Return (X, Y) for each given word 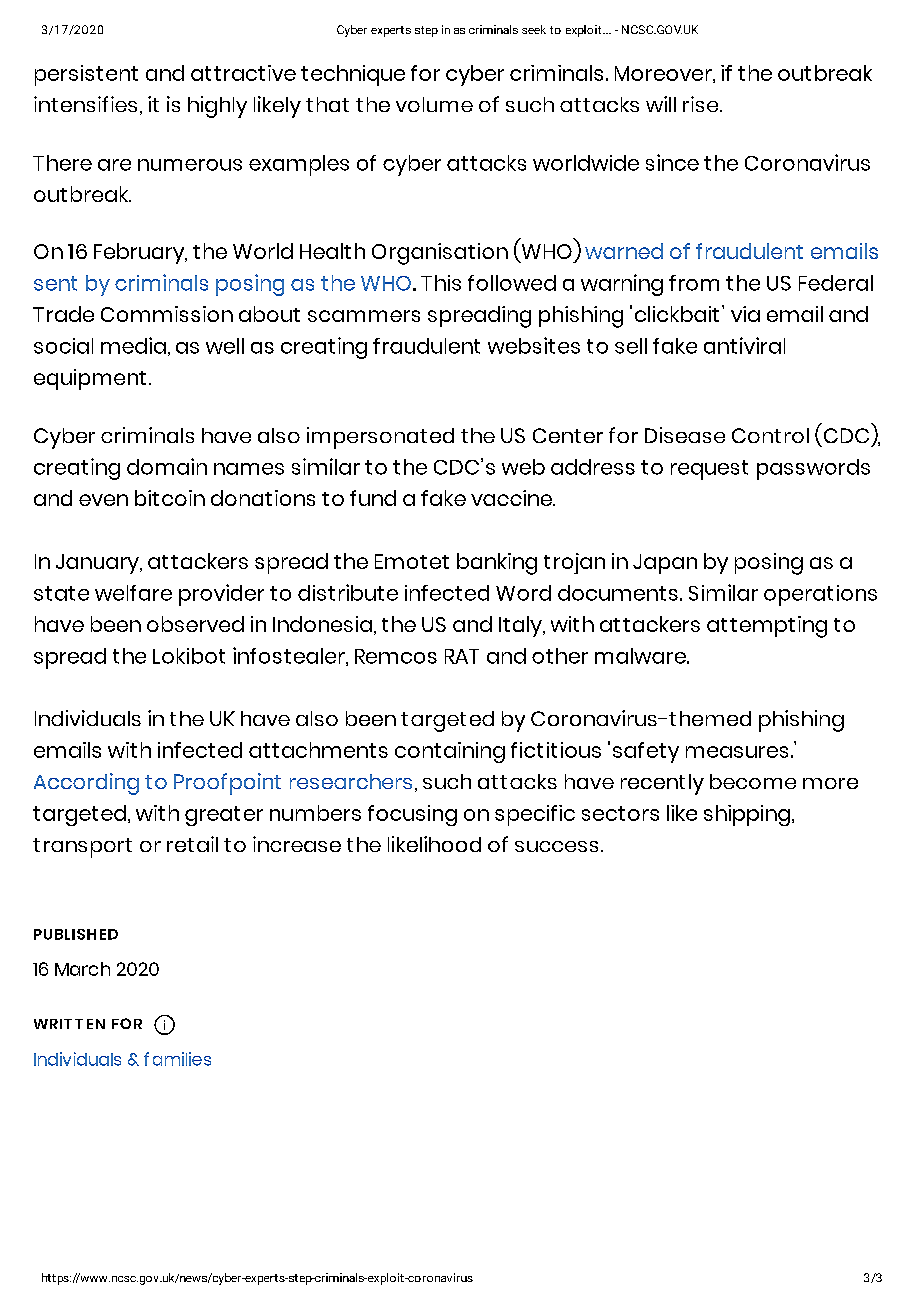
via (745, 314)
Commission (167, 314)
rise (702, 104)
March (82, 969)
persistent (86, 75)
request (709, 470)
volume (434, 104)
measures (737, 752)
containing (450, 752)
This (441, 283)
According (86, 784)
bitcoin (170, 498)
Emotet (412, 561)
